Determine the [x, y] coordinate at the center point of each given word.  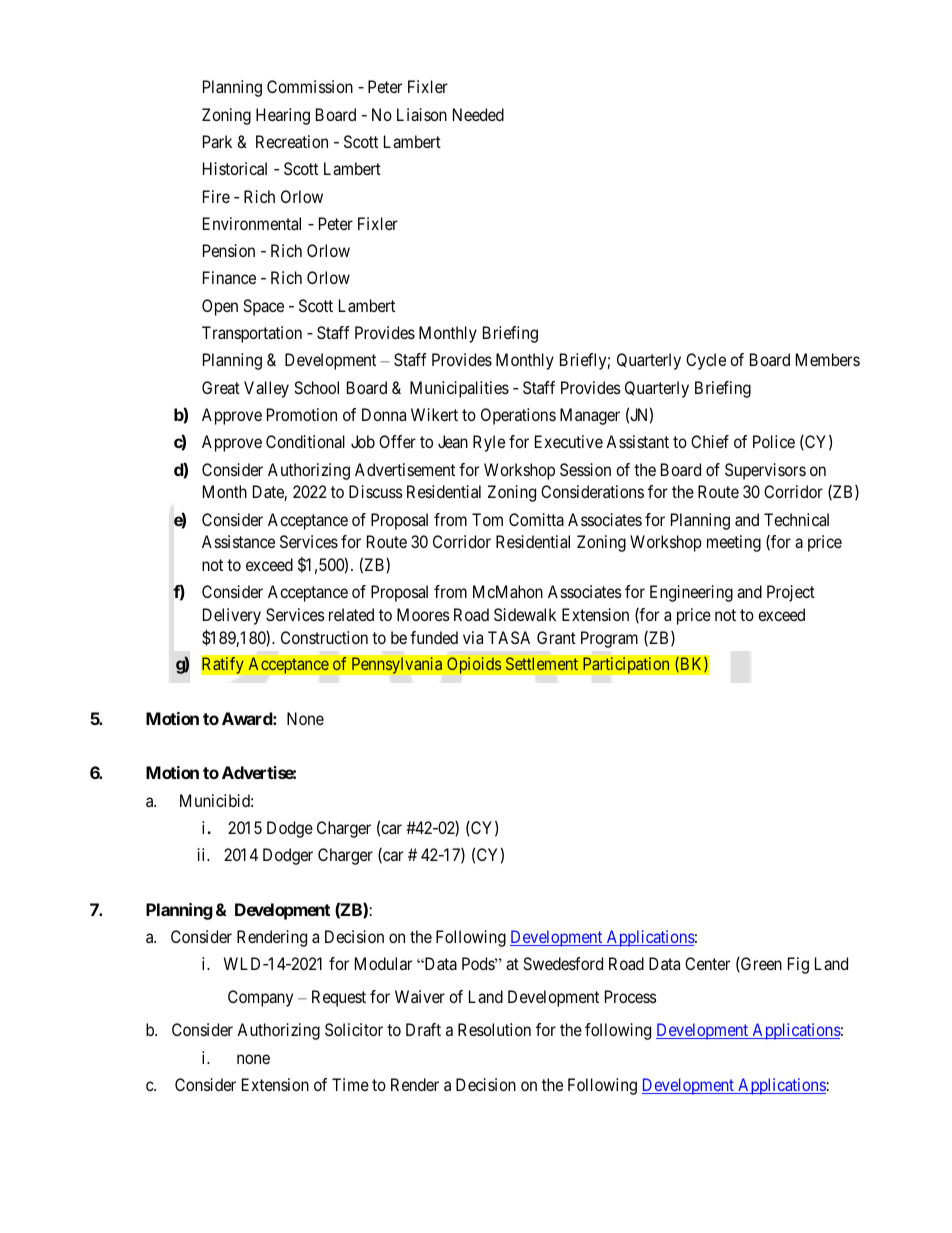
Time [350, 1084]
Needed [478, 114]
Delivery [232, 616]
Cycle [706, 361]
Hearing [283, 116]
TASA [509, 637]
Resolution [494, 1029]
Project [791, 593]
